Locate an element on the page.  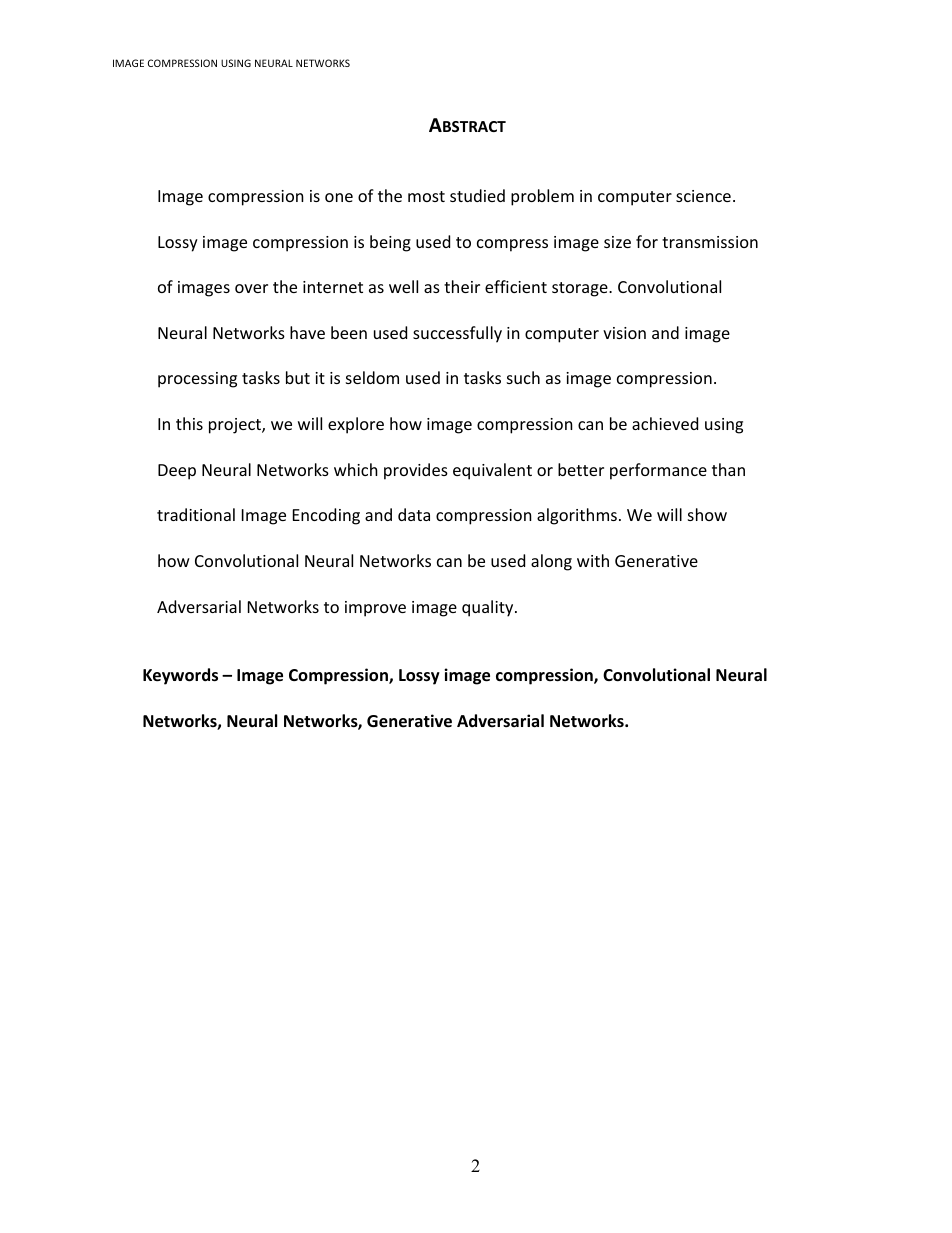
Keywords is located at coordinates (180, 676).
